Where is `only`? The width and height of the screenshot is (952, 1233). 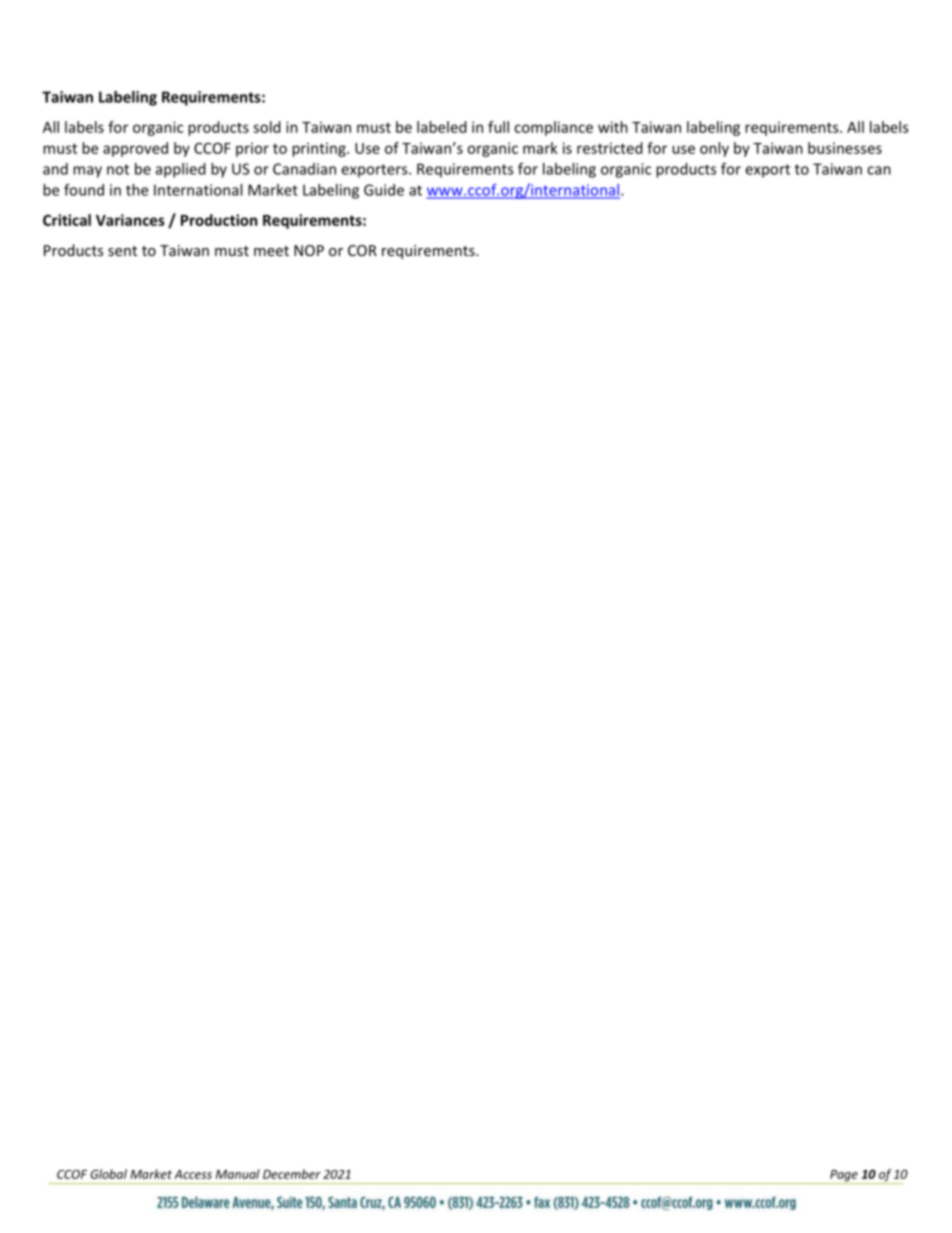 only is located at coordinates (714, 149).
